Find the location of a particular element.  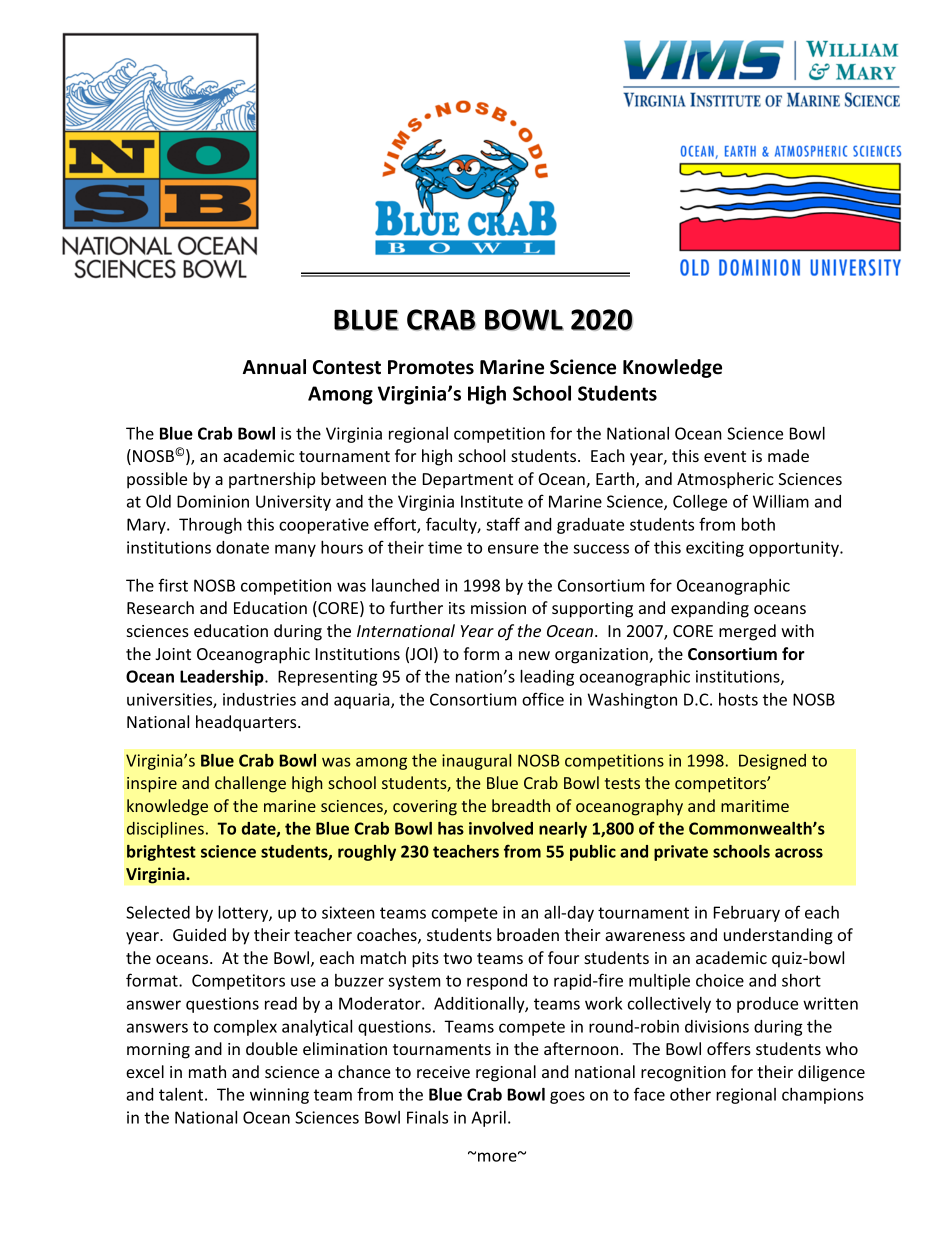

Designed is located at coordinates (772, 762).
